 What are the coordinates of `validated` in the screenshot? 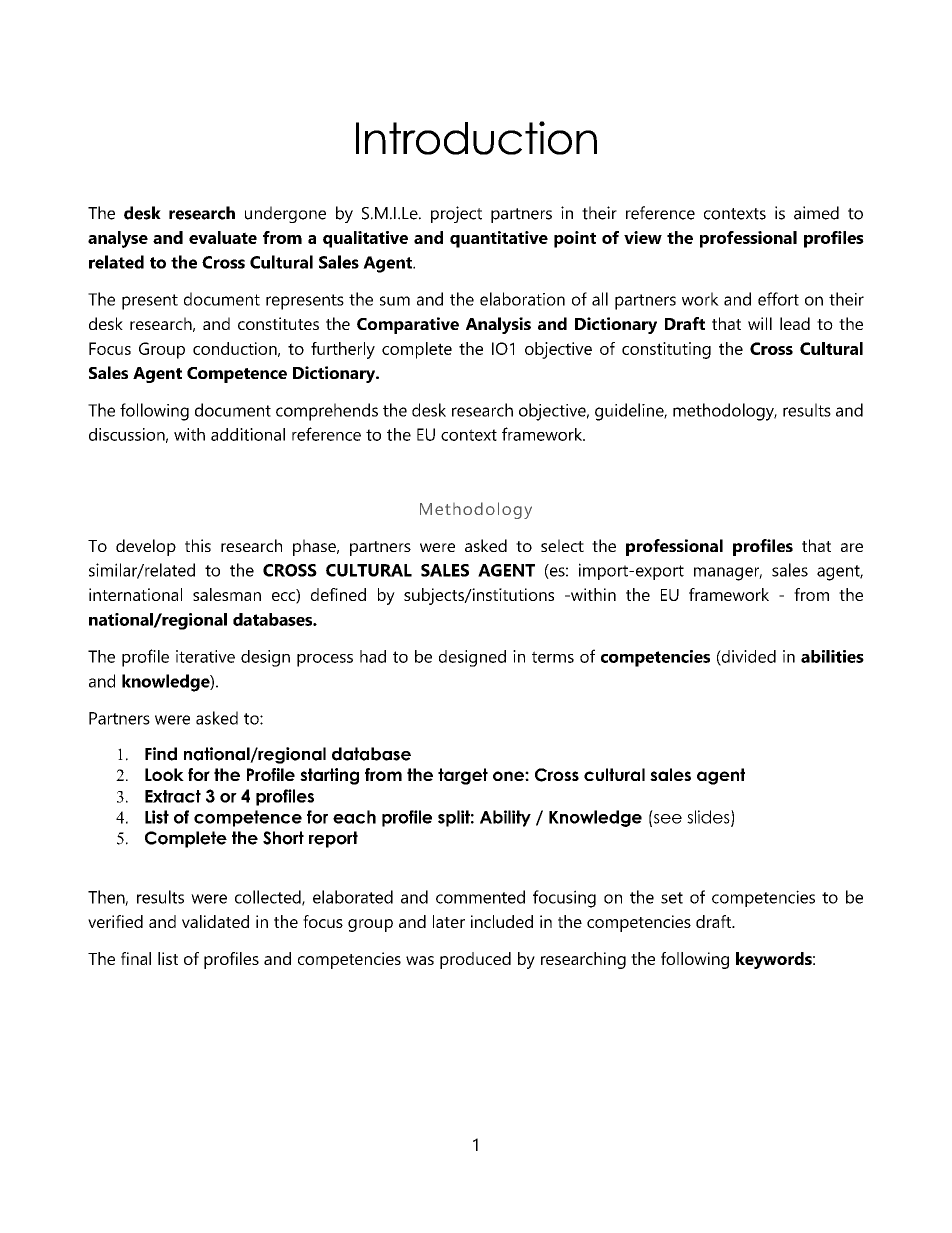 It's located at (215, 921).
